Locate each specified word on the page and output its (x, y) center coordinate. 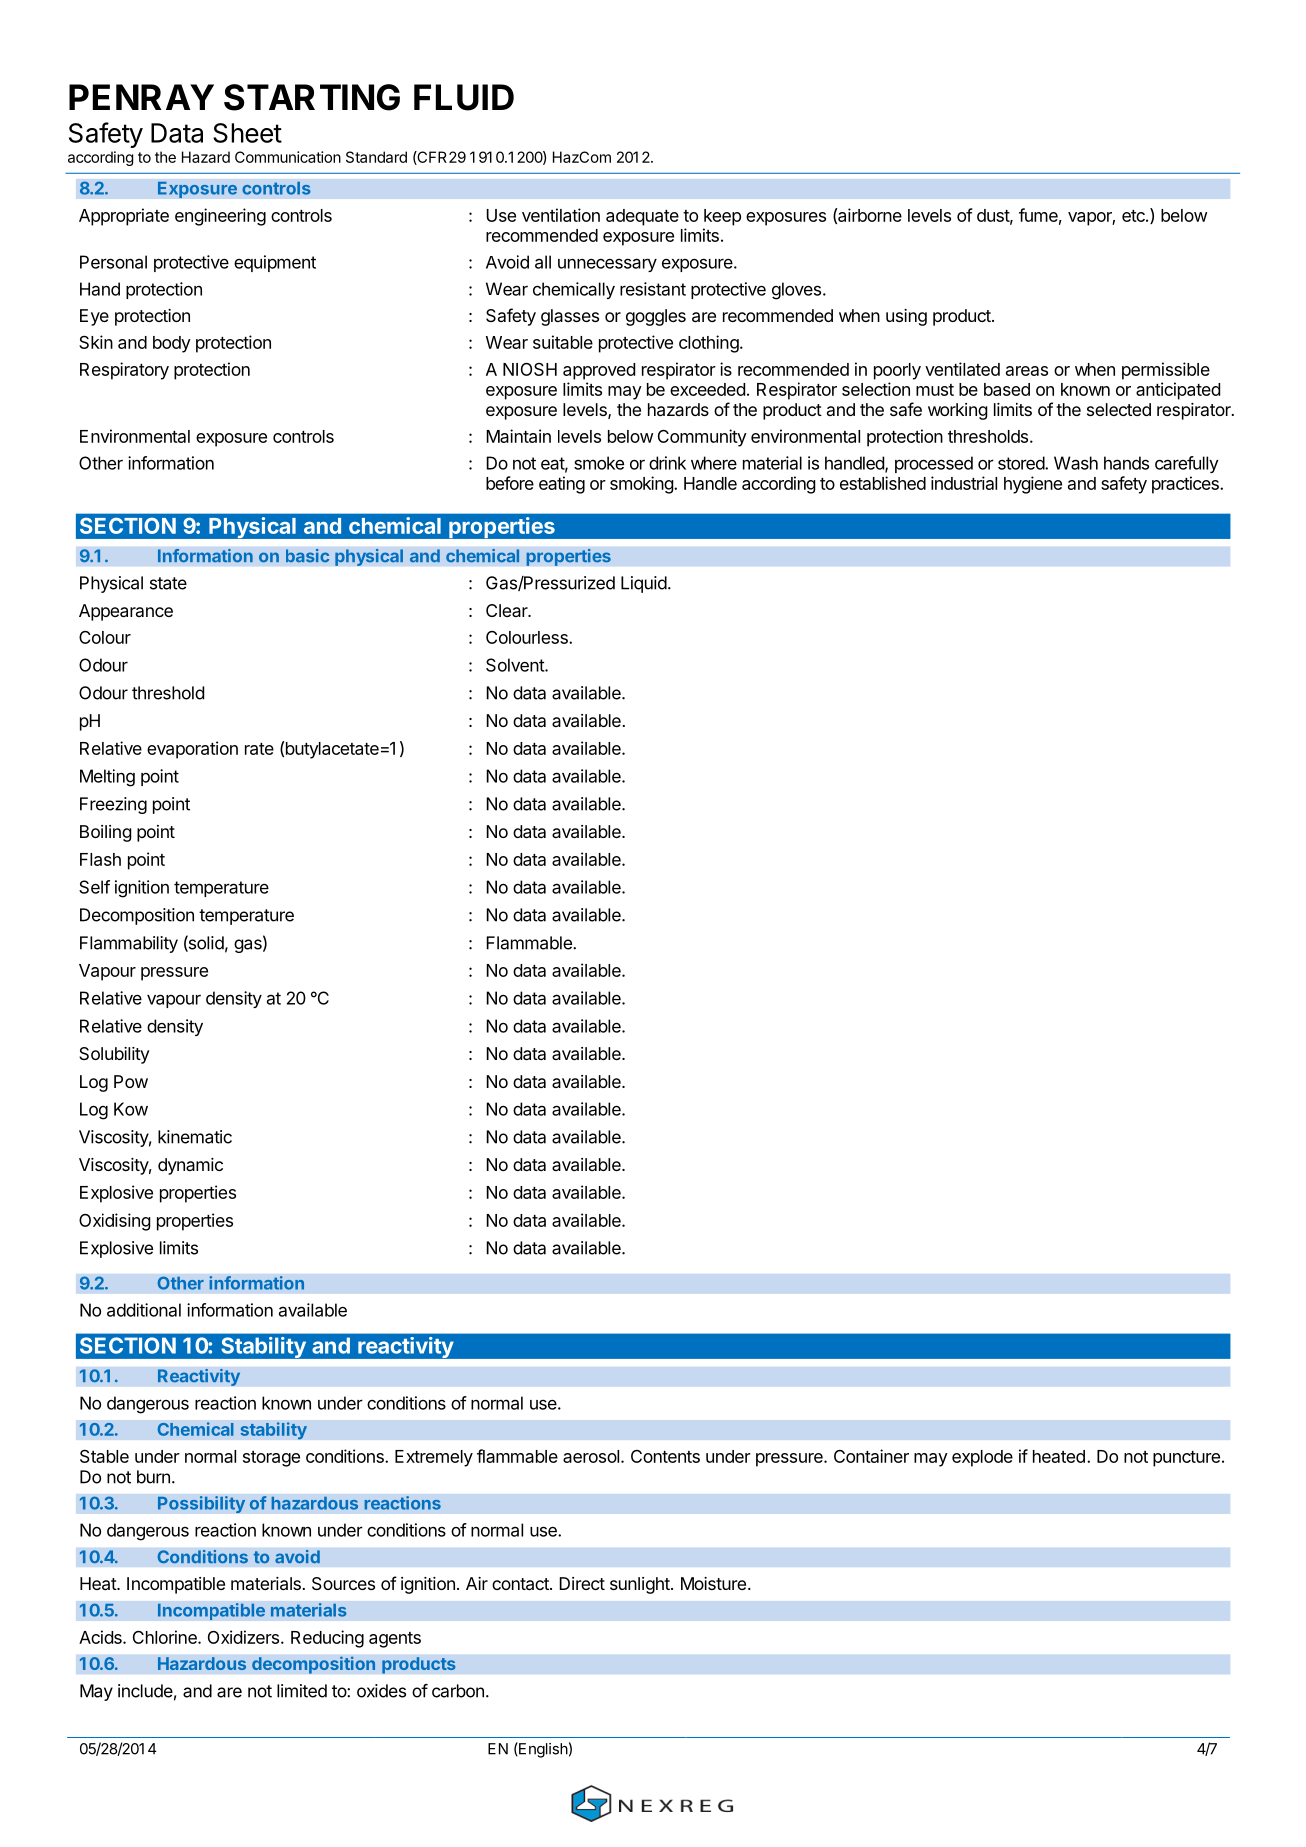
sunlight (640, 1585)
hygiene (1033, 485)
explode (982, 1458)
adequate (642, 217)
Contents (665, 1456)
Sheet (247, 133)
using (906, 317)
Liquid (644, 584)
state (168, 583)
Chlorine (166, 1637)
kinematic (195, 1137)
